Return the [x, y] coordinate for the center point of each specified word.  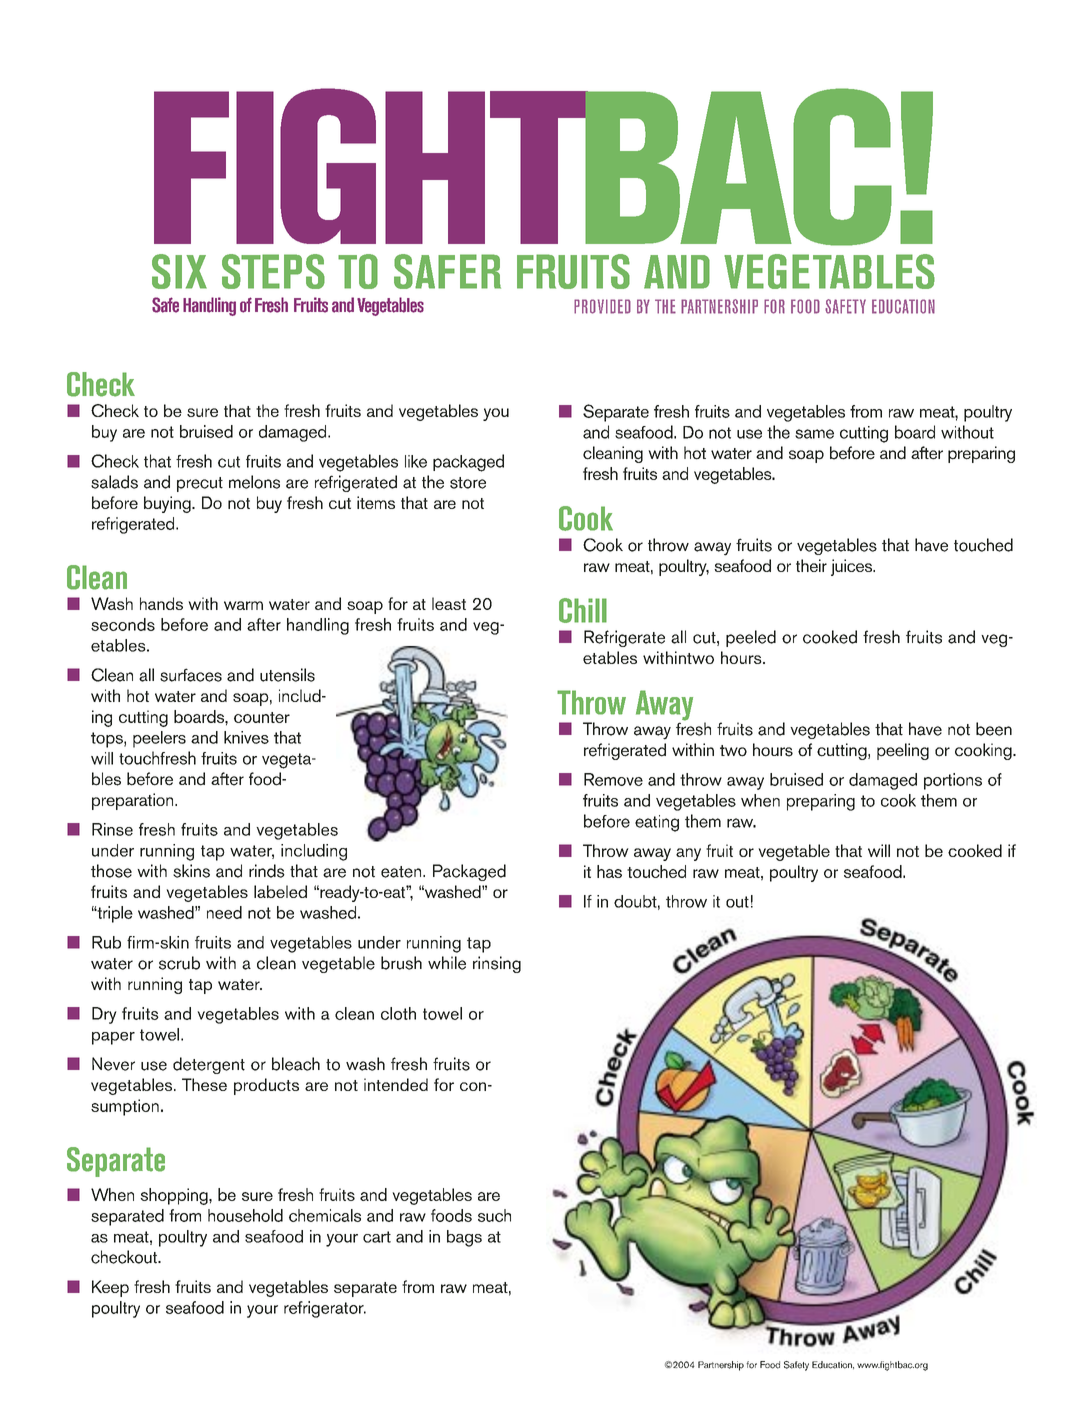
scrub [179, 963]
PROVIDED [602, 306]
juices [853, 567]
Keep [110, 1288]
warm [243, 605]
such [494, 1215]
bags [464, 1238]
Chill [583, 610]
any [688, 854]
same [814, 434]
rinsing [497, 964]
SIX [179, 271]
